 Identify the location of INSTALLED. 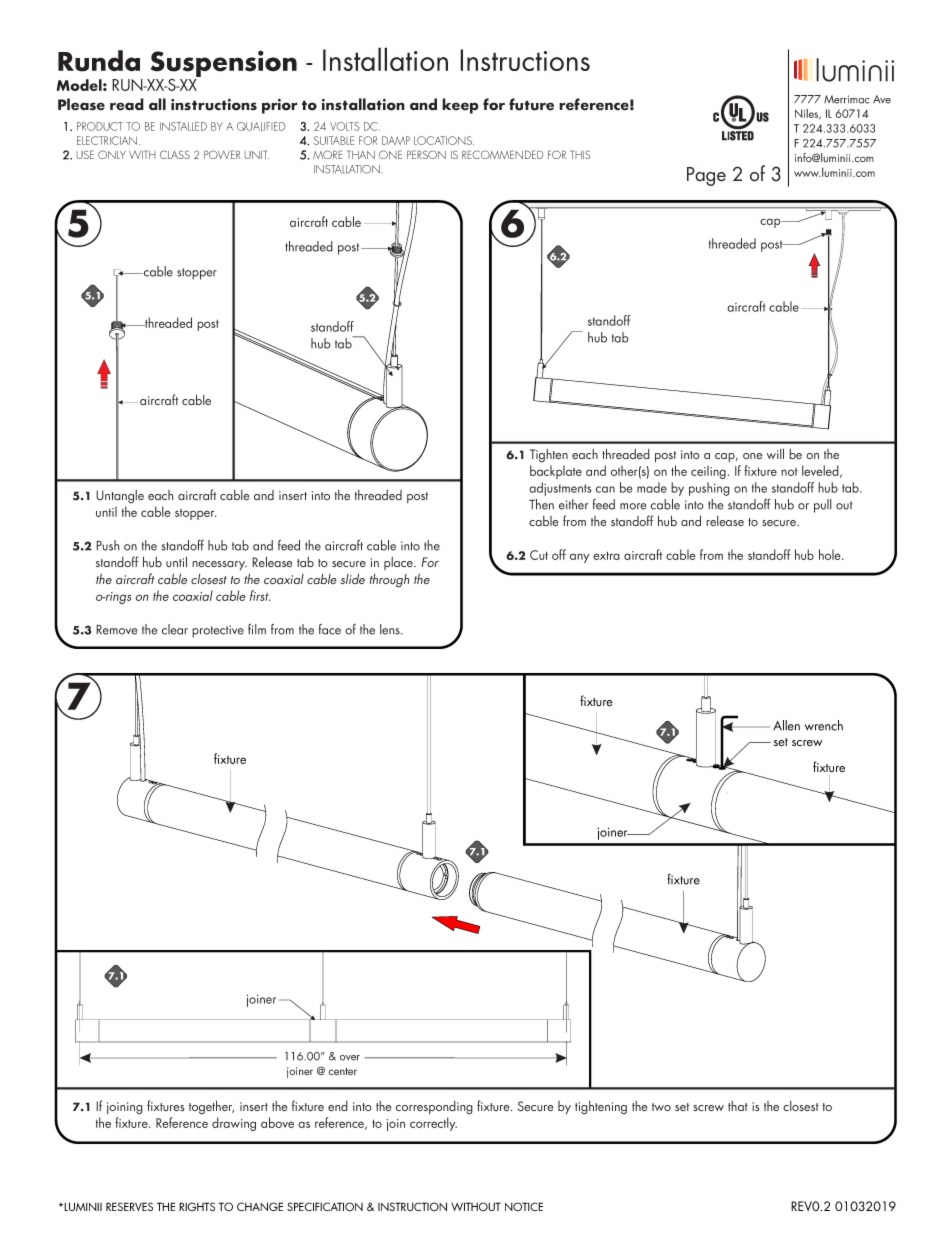
(183, 126).
